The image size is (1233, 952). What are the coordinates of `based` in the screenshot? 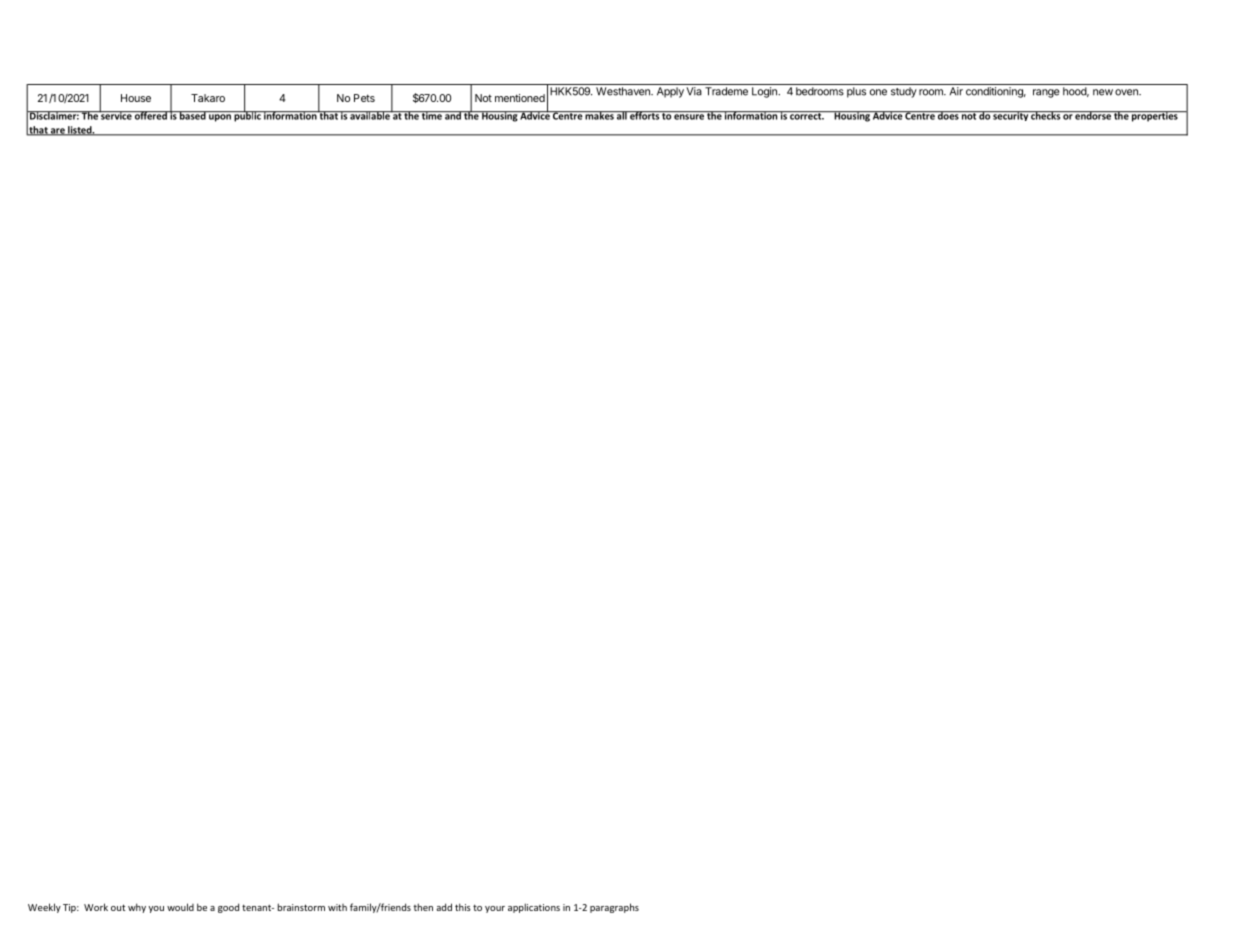 It's located at (193, 115).
